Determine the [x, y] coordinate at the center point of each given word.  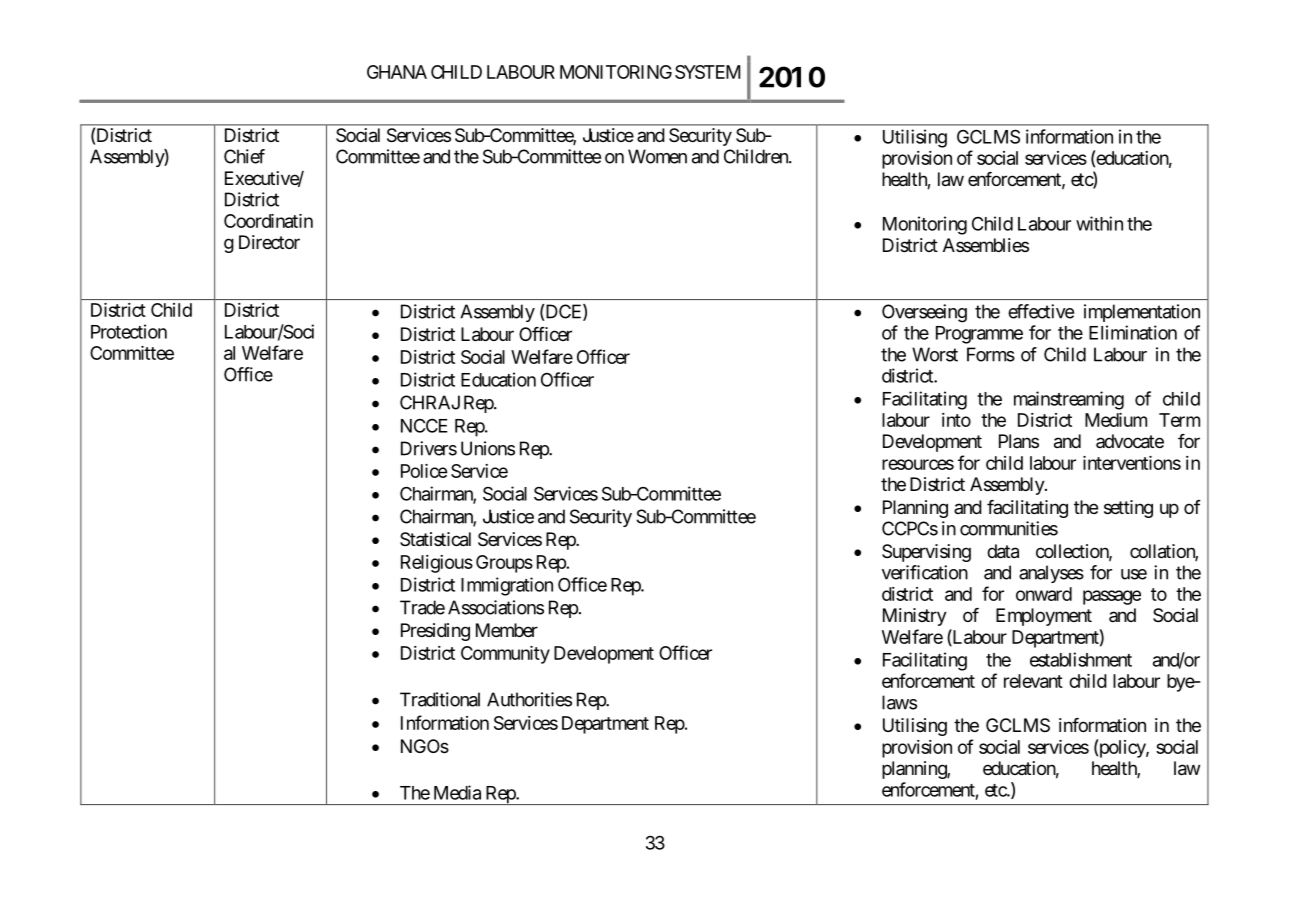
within [1099, 223]
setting [1128, 509]
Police [424, 471]
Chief [244, 156]
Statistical [435, 539]
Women [657, 156]
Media [457, 792]
